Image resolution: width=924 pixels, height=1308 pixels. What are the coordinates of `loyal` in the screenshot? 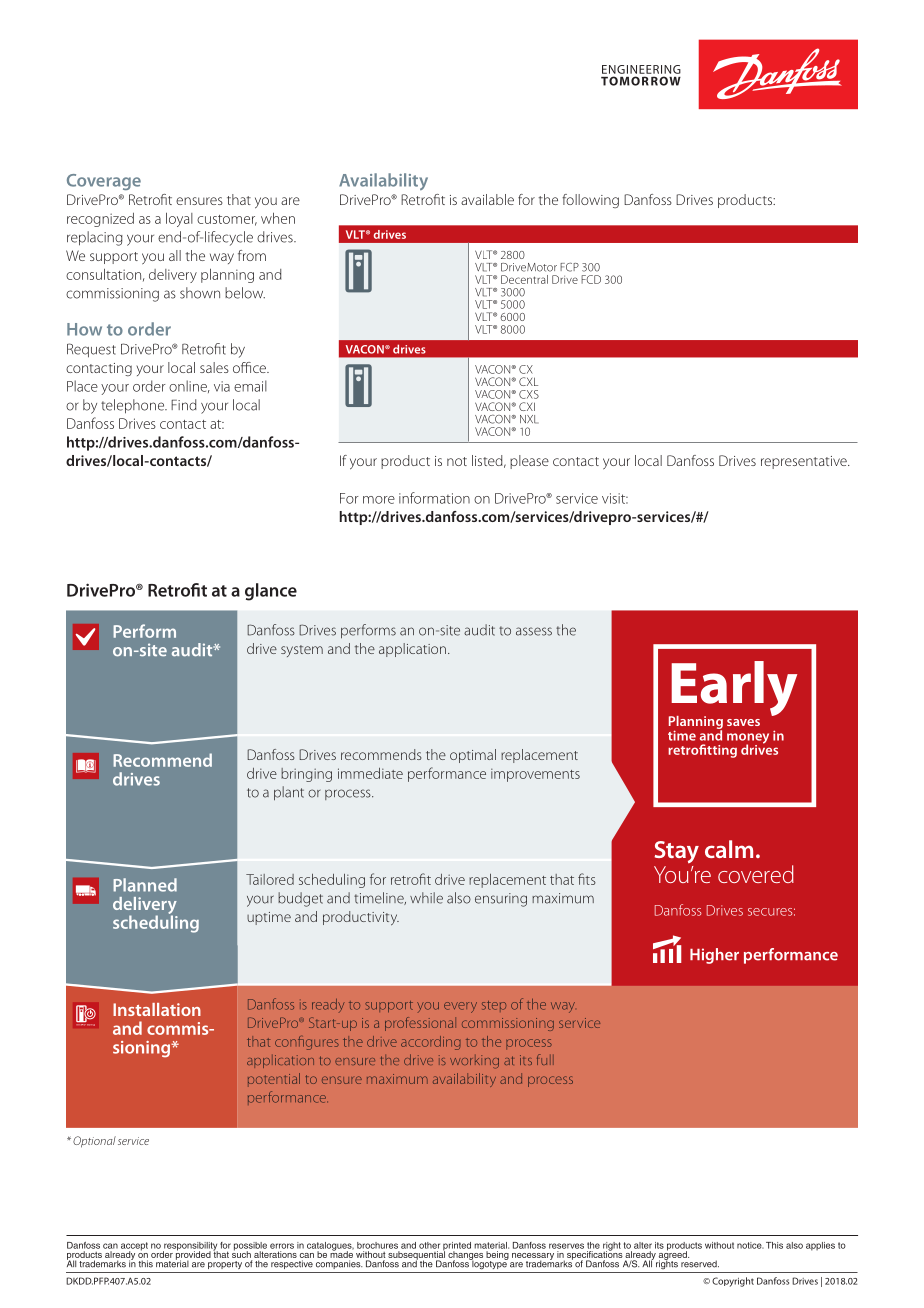 It's located at (179, 219).
